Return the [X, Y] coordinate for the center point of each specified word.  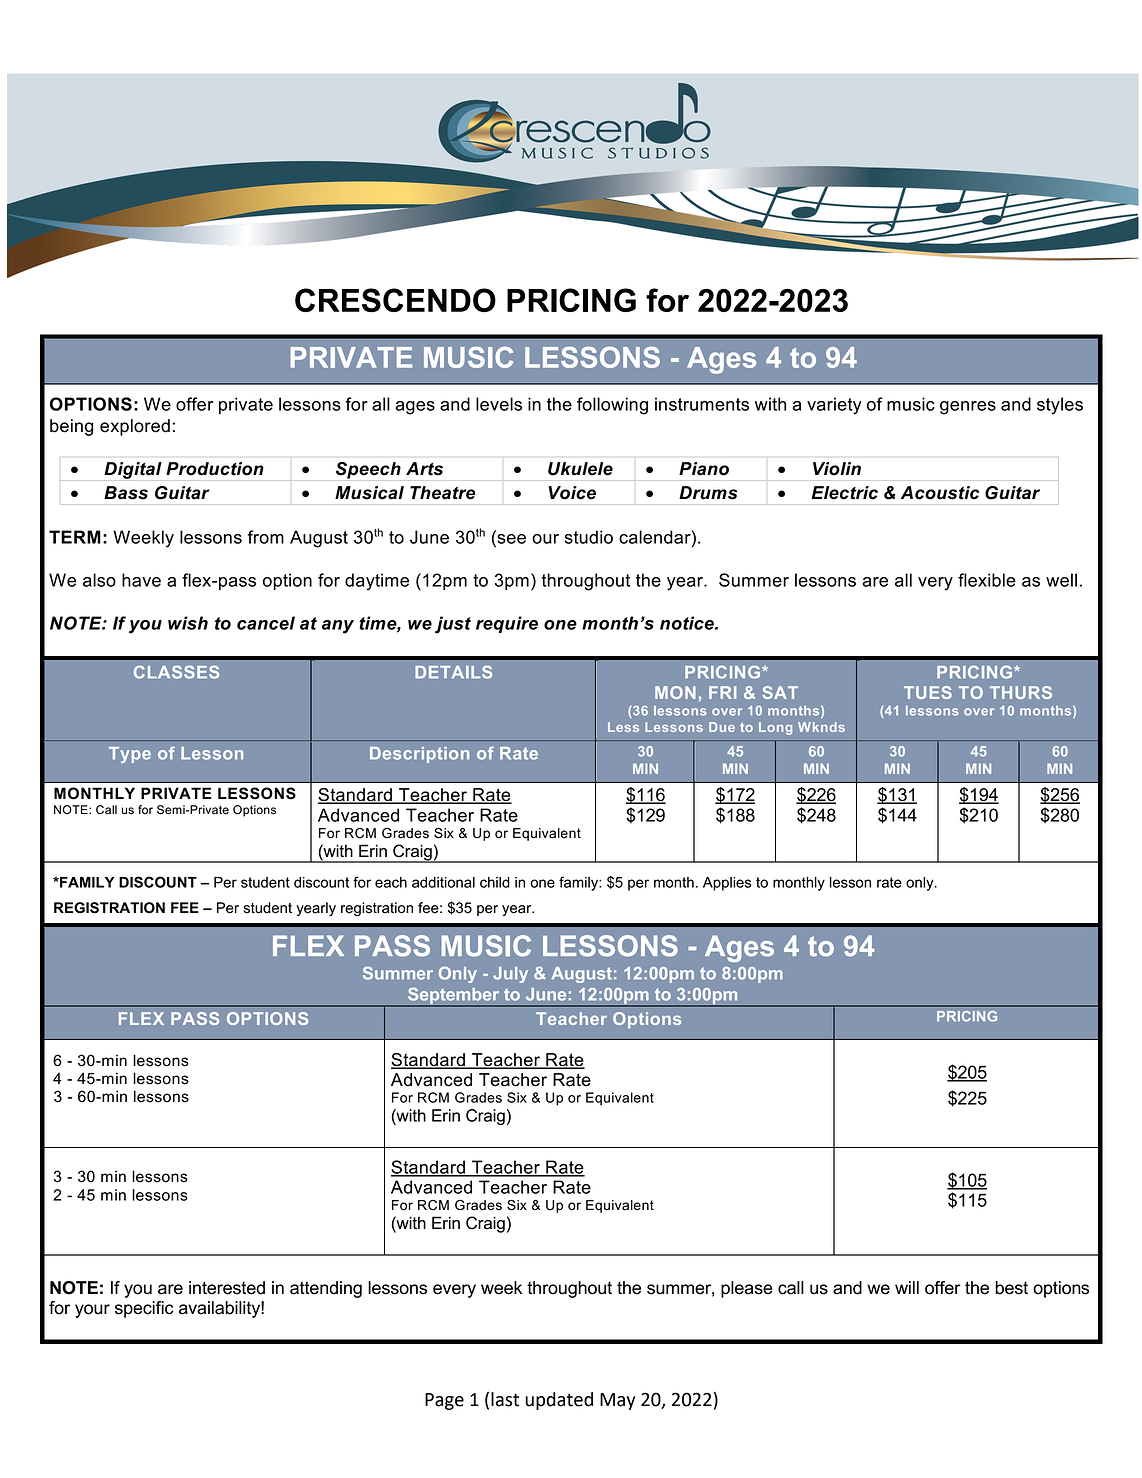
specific [144, 1309]
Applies [727, 884]
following [612, 406]
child [495, 882]
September [454, 997]
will [907, 1287]
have [141, 580]
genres [968, 408]
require [507, 624]
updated [559, 1401]
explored [135, 427]
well [1061, 580]
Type [130, 755]
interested [227, 1288]
